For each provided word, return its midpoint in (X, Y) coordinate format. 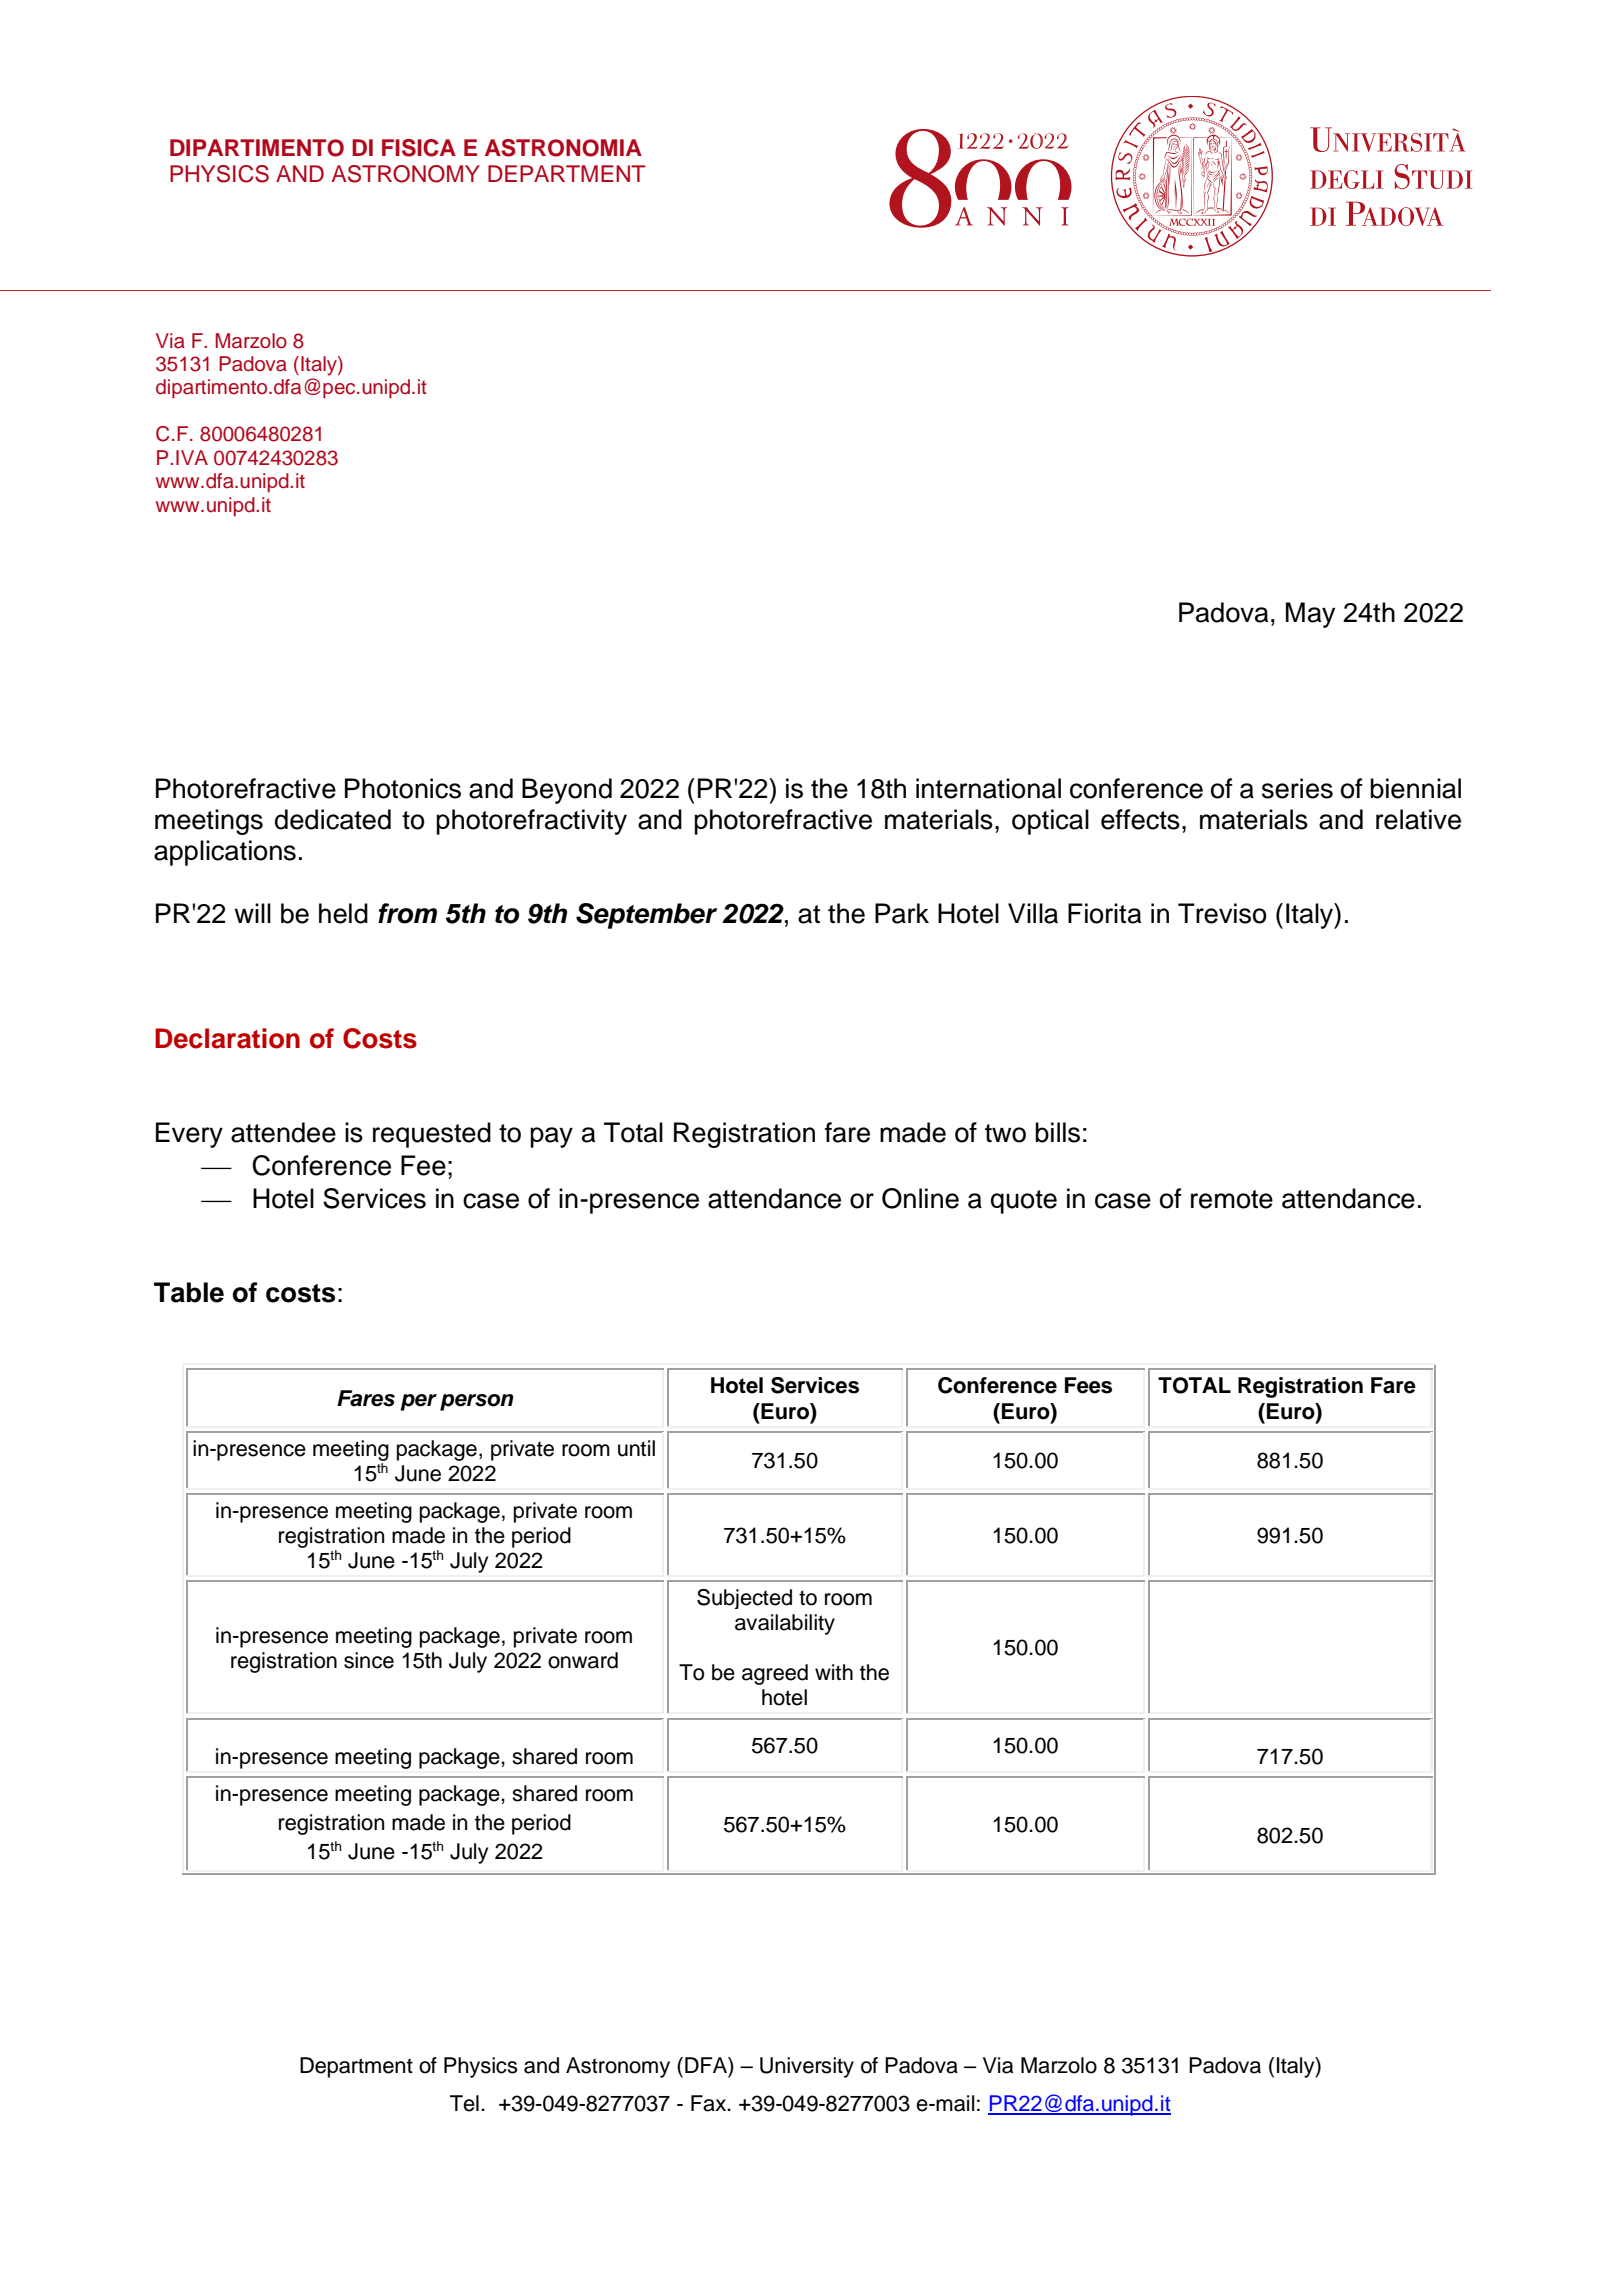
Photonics (403, 788)
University (807, 2067)
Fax (710, 2103)
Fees (1088, 1385)
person (476, 1402)
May (1310, 615)
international (988, 788)
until (636, 1448)
